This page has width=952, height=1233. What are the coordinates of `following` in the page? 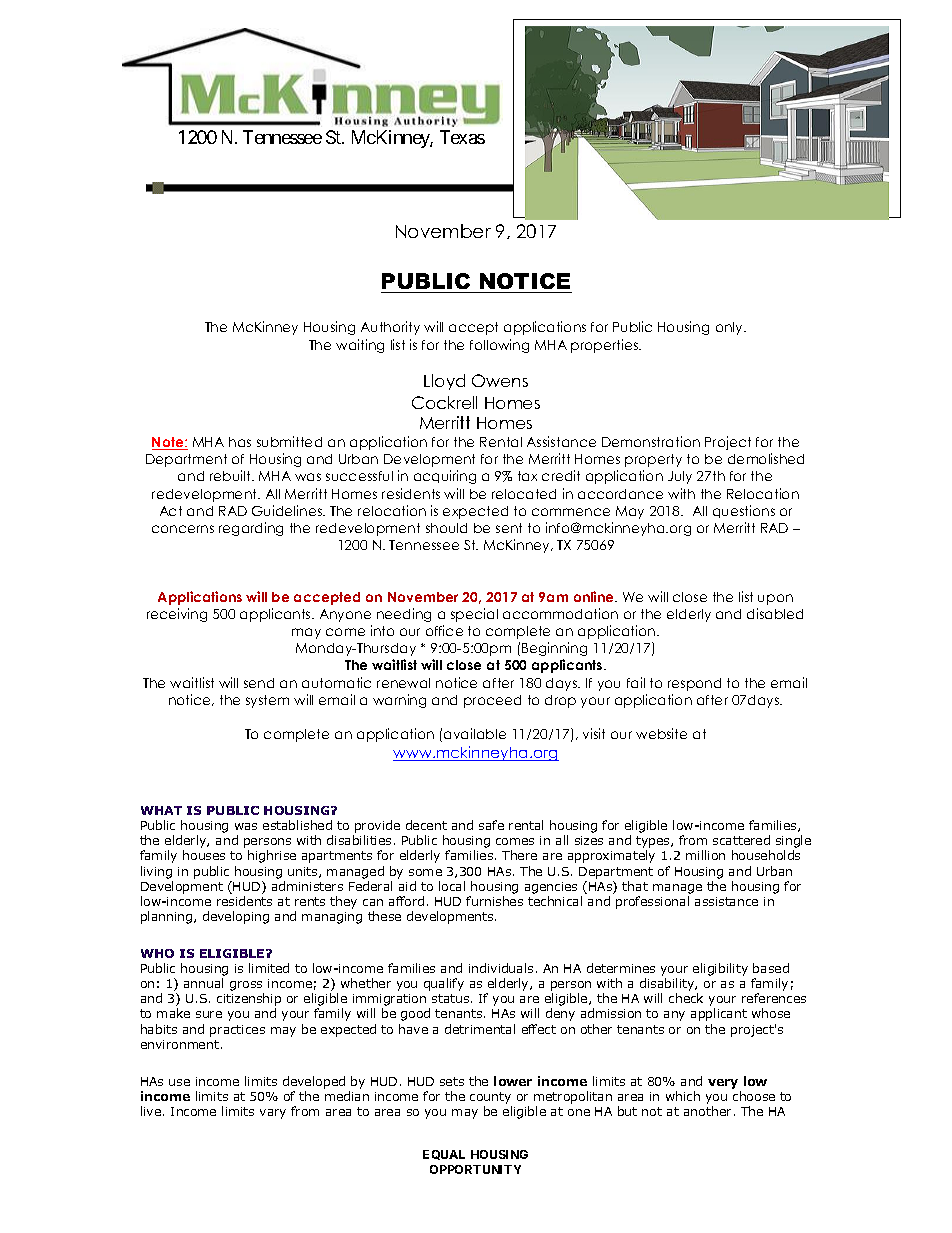 It's located at (499, 346).
